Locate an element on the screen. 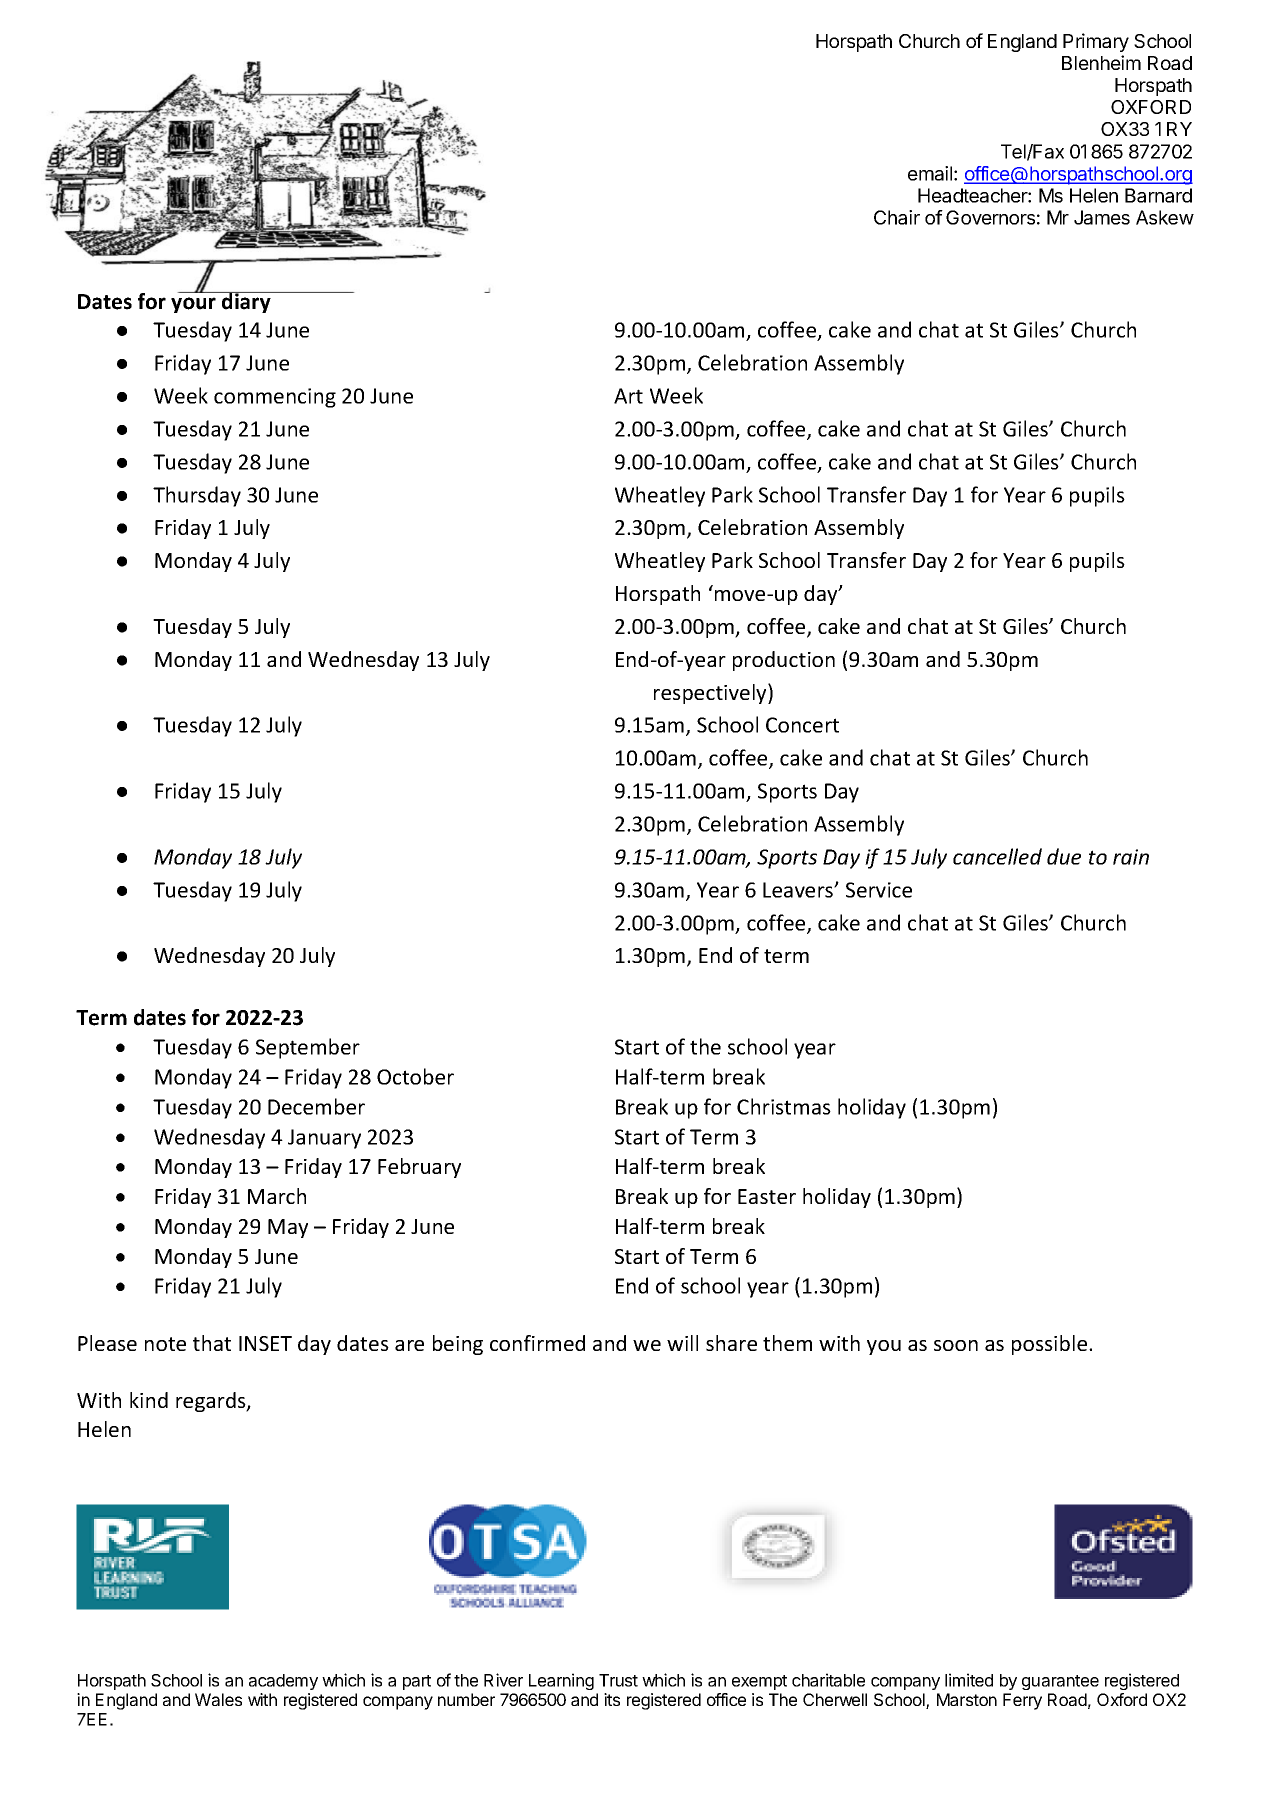 Image resolution: width=1269 pixels, height=1795 pixels. Thursday is located at coordinates (197, 496).
